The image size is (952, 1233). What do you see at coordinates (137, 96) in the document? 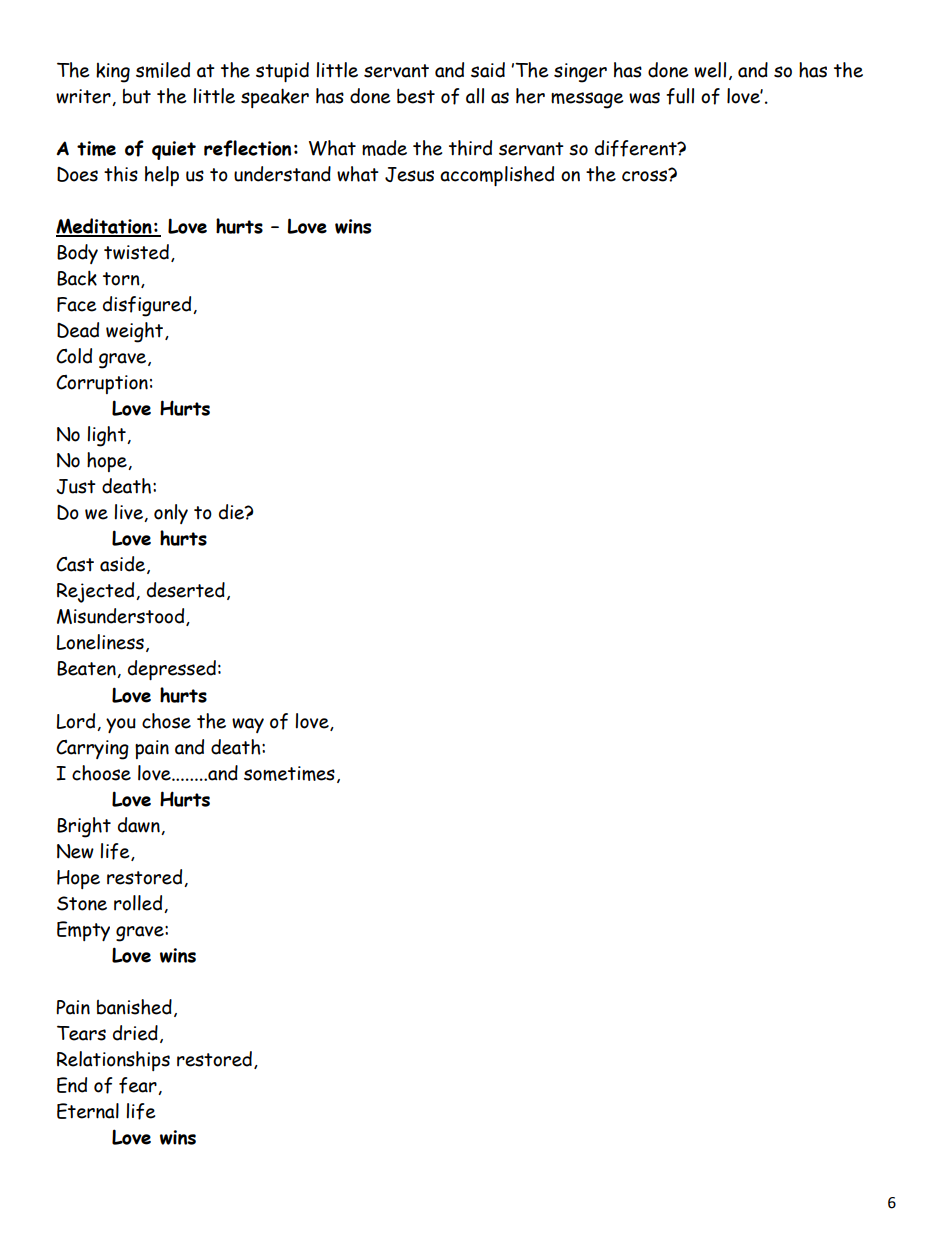
I see `but` at bounding box center [137, 96].
